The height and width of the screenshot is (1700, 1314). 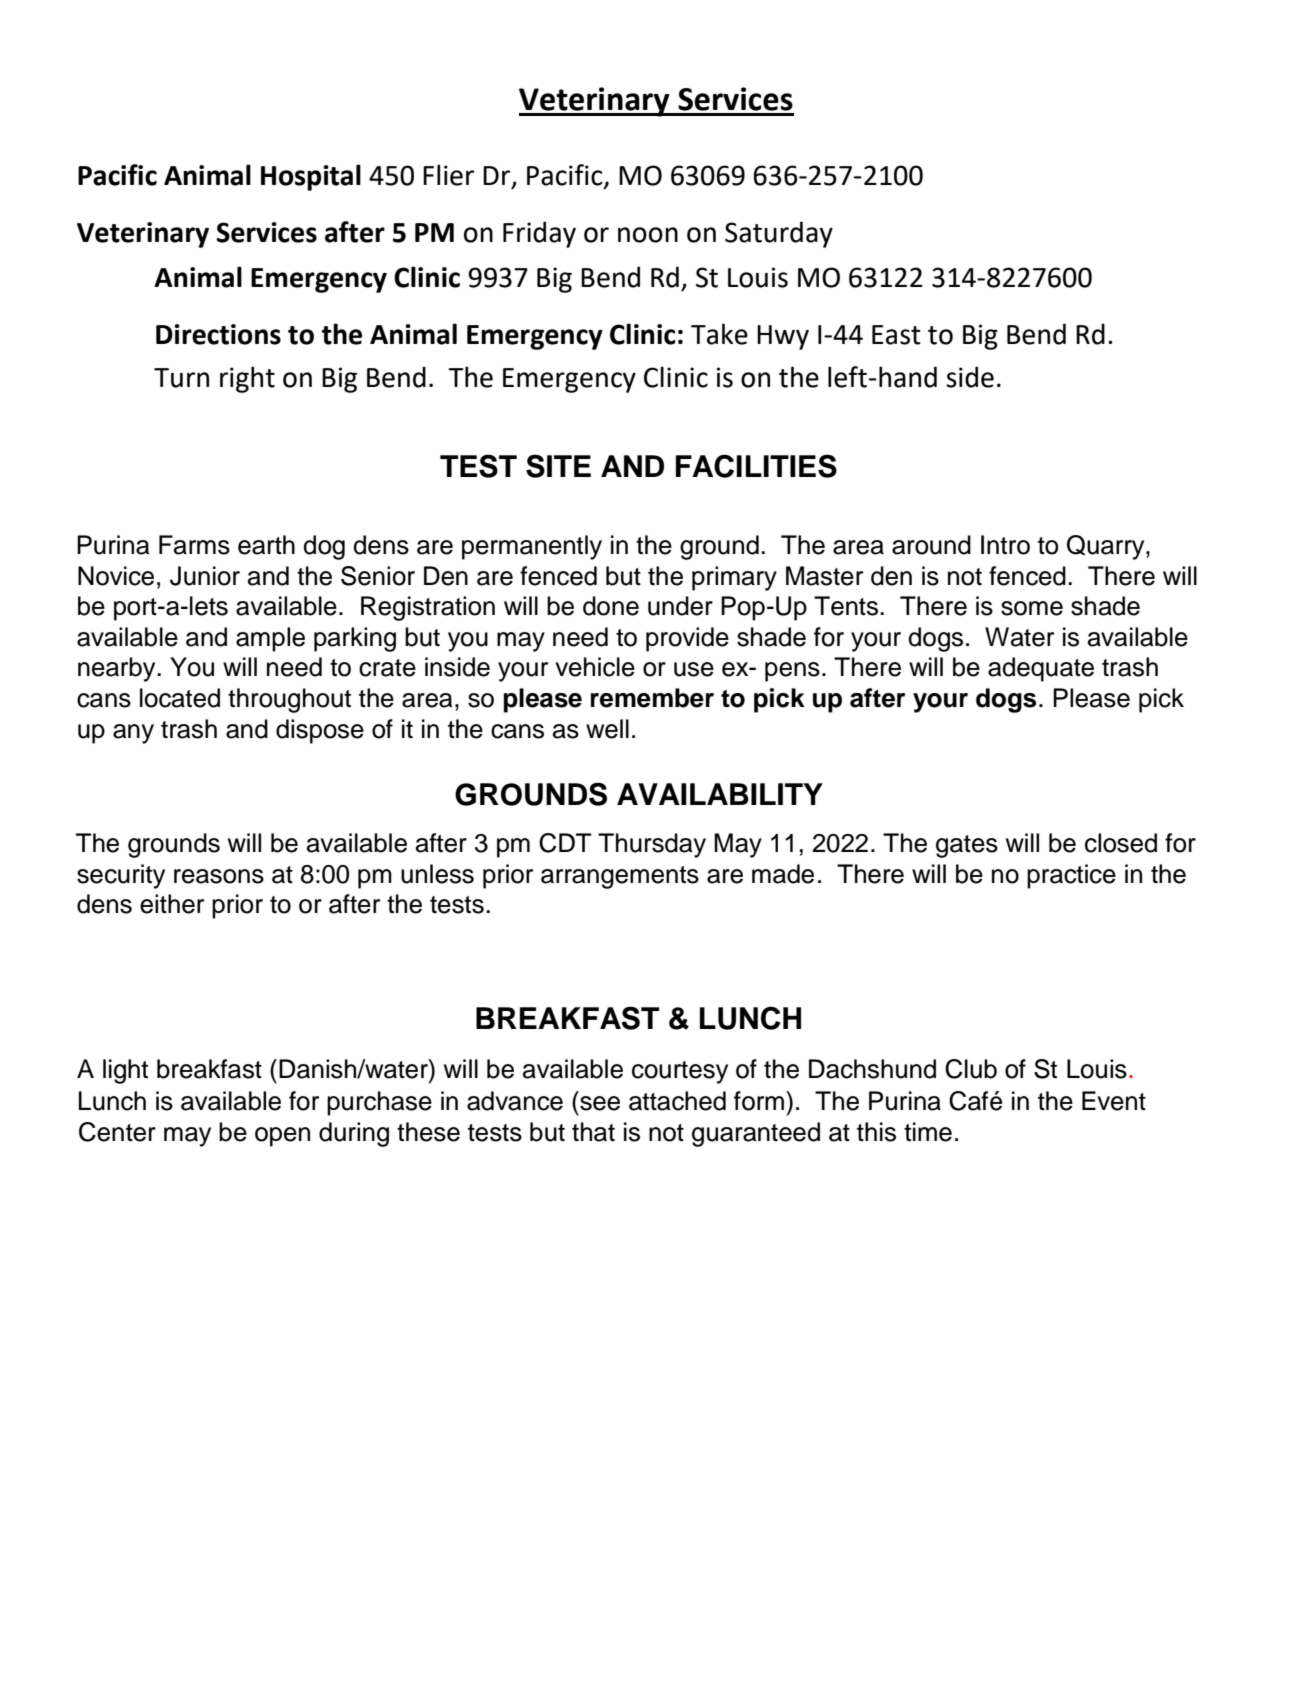 What do you see at coordinates (172, 904) in the screenshot?
I see `either` at bounding box center [172, 904].
